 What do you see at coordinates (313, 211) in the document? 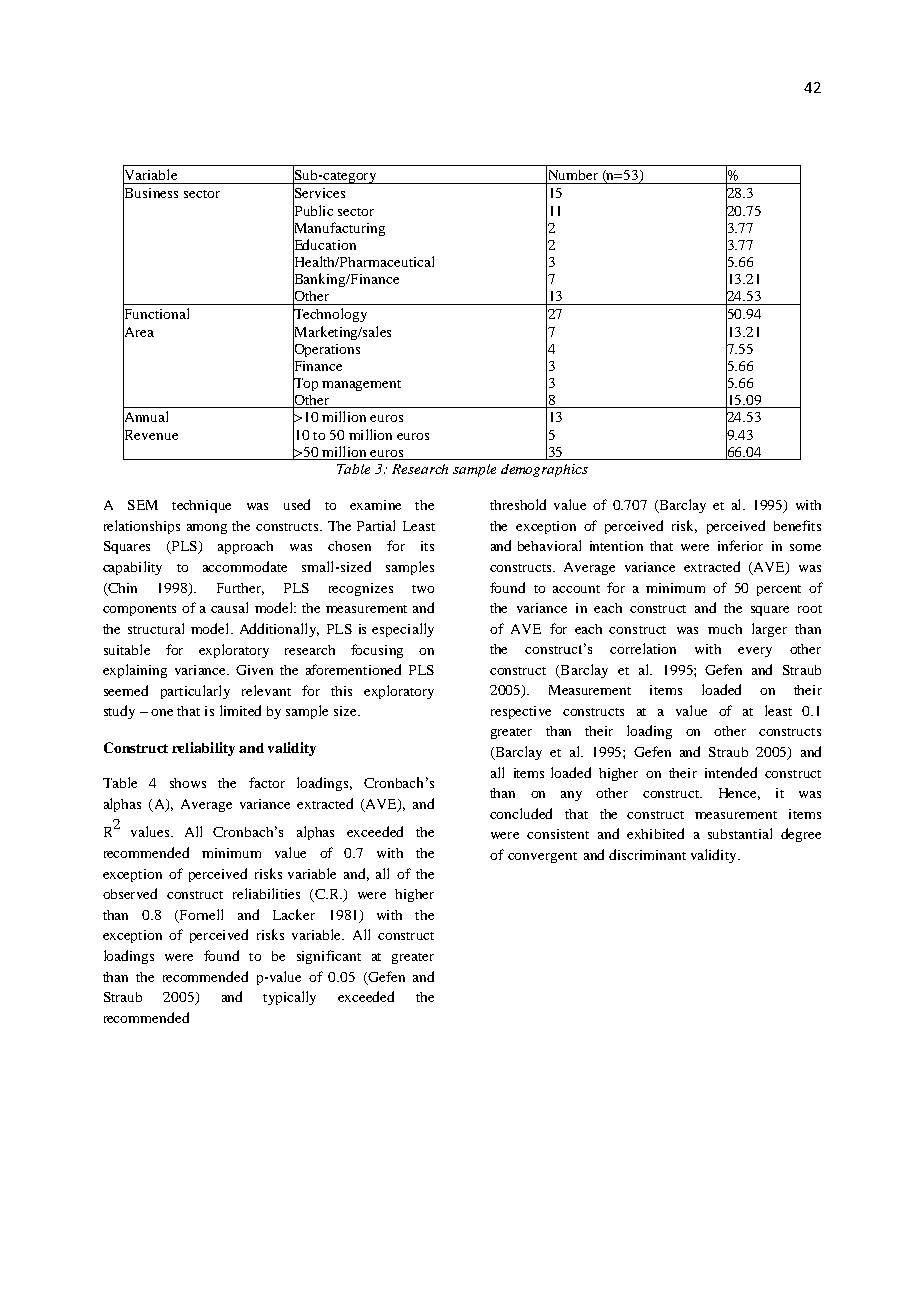
I see `Public` at bounding box center [313, 211].
